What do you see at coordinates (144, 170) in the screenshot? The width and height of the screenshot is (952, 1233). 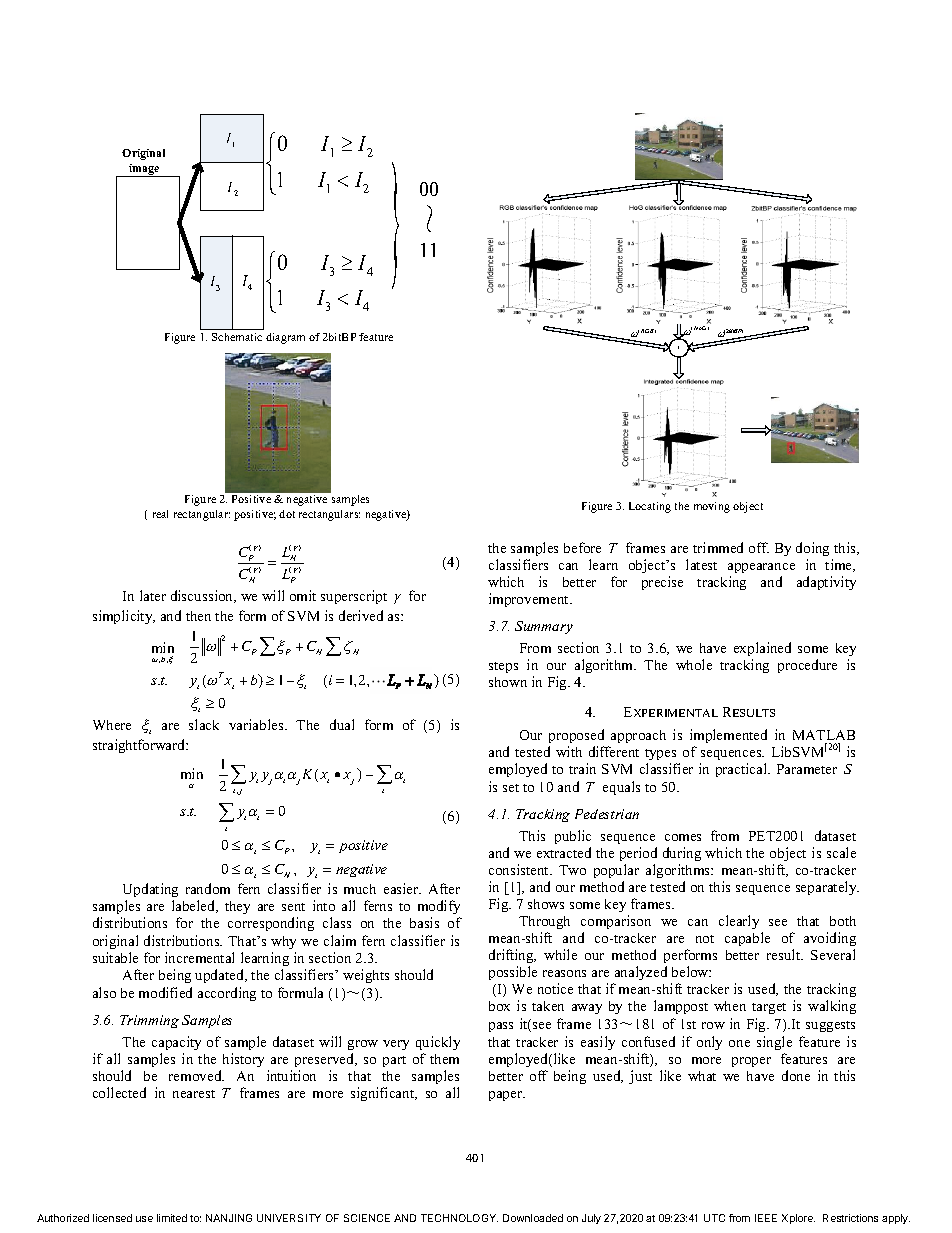 I see `image` at bounding box center [144, 170].
